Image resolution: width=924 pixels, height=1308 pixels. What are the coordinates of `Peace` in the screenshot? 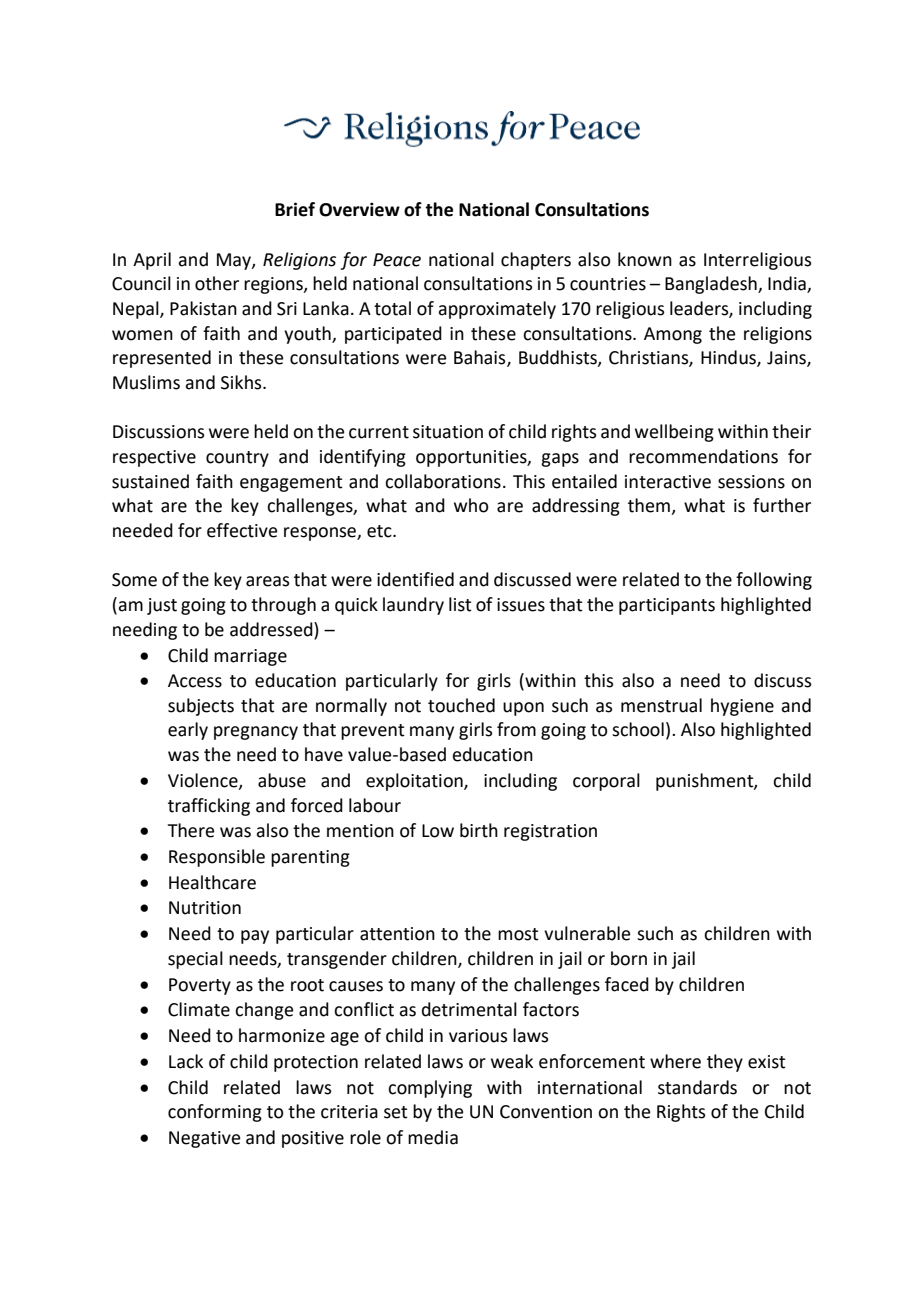 It's located at (397, 260).
